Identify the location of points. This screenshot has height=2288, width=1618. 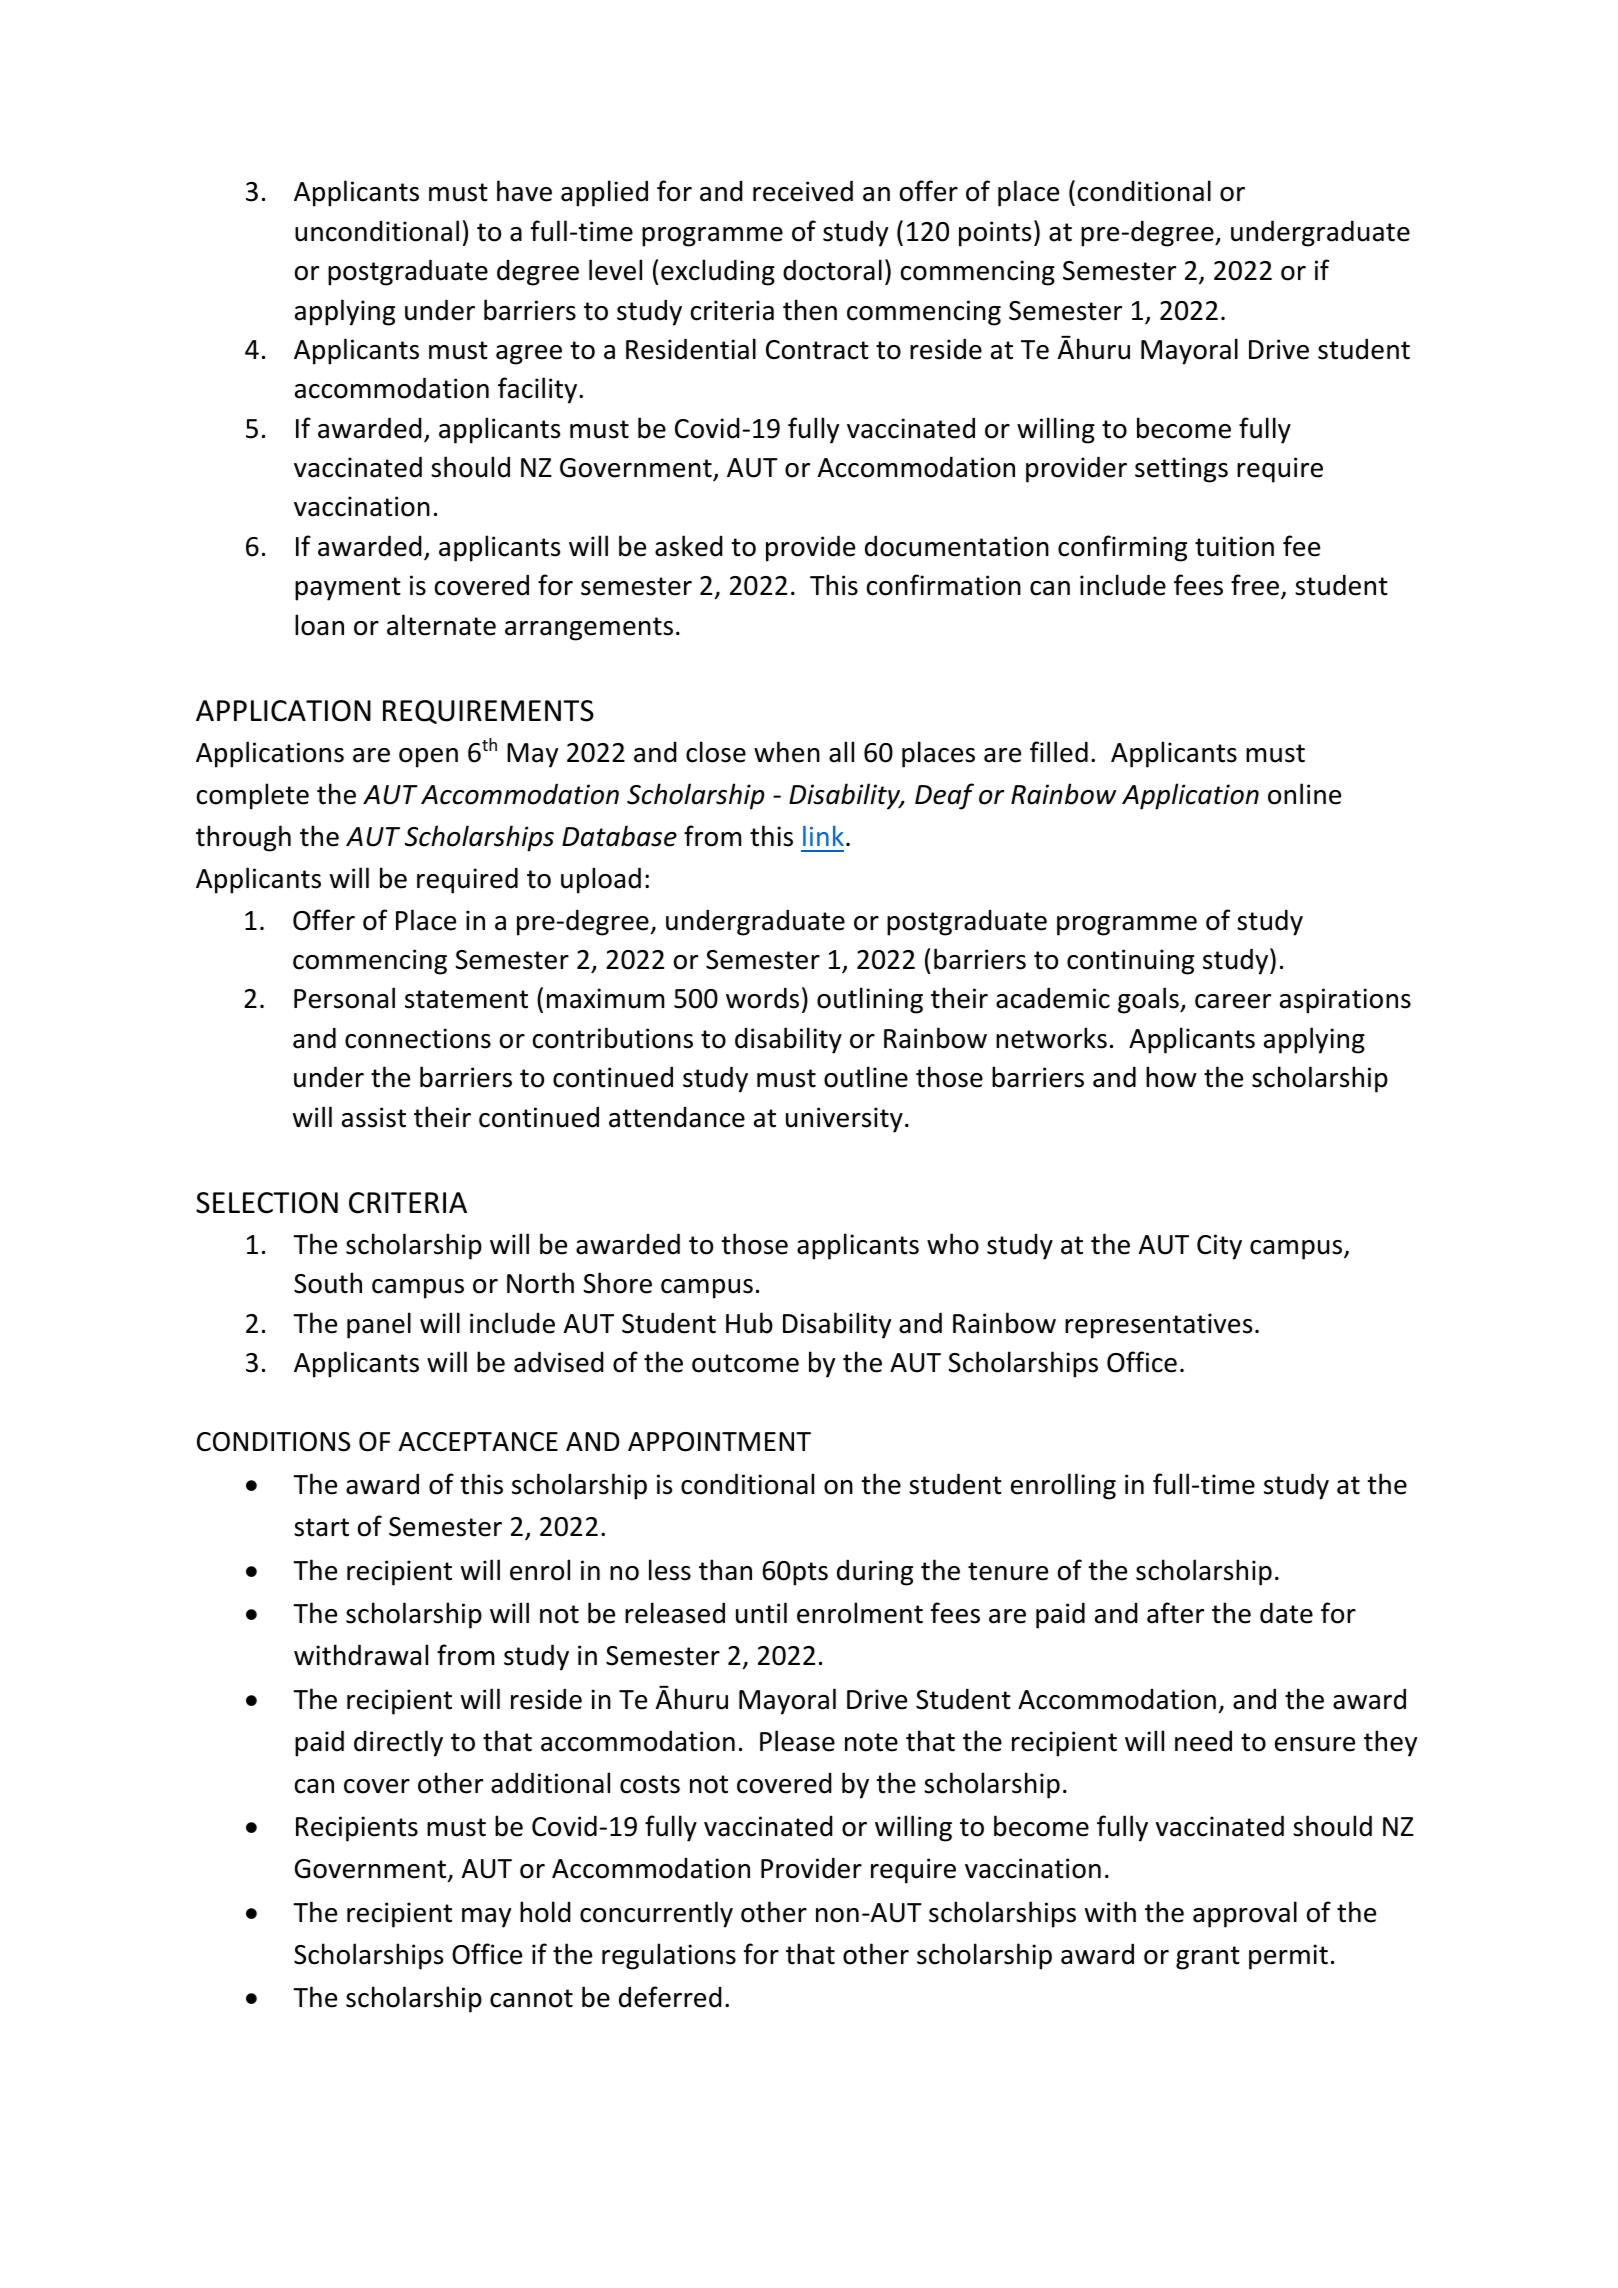
(995, 234).
